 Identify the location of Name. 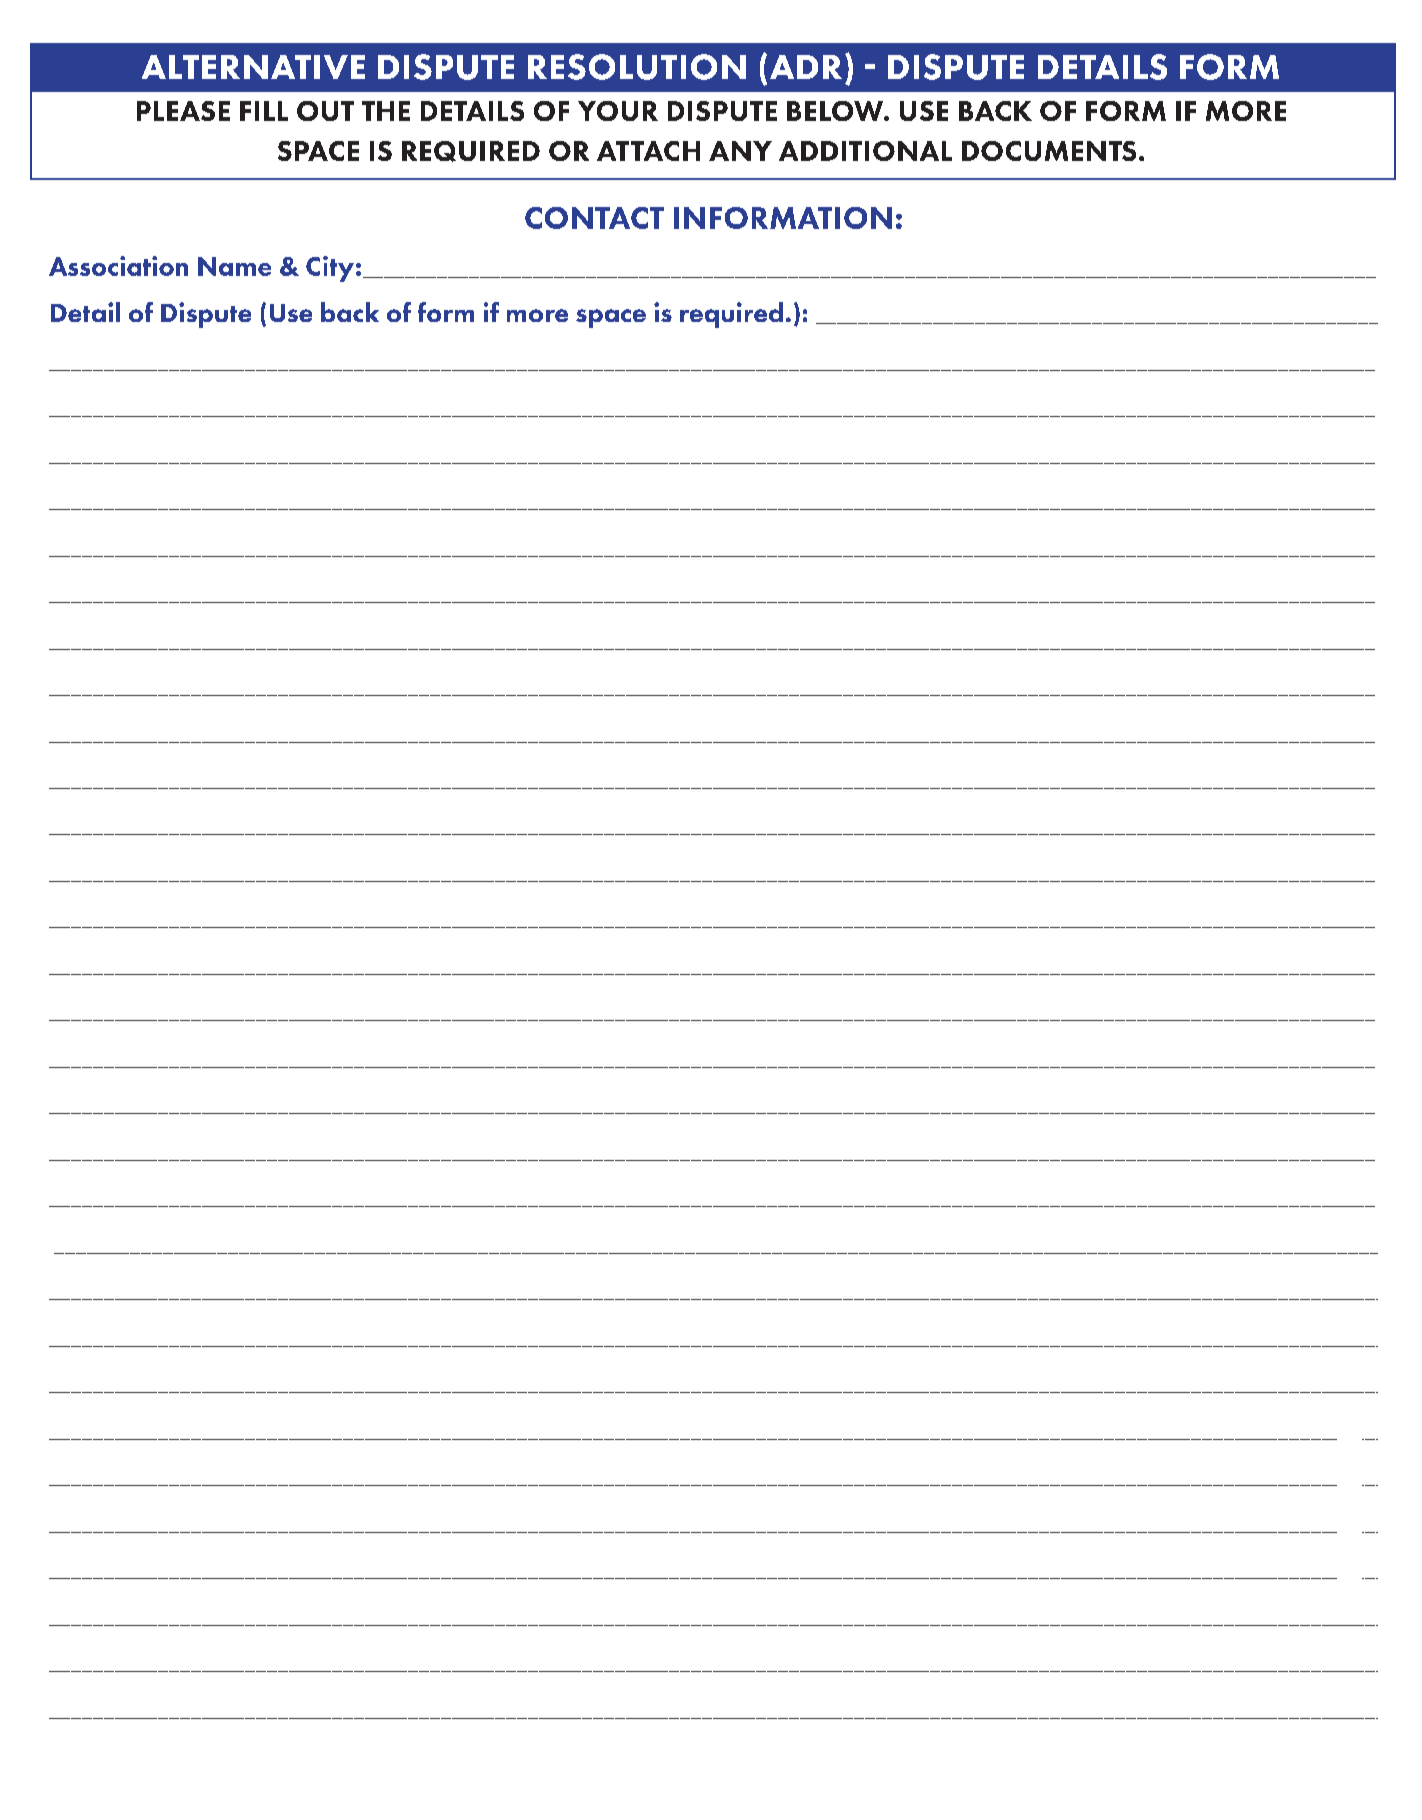
(234, 266).
